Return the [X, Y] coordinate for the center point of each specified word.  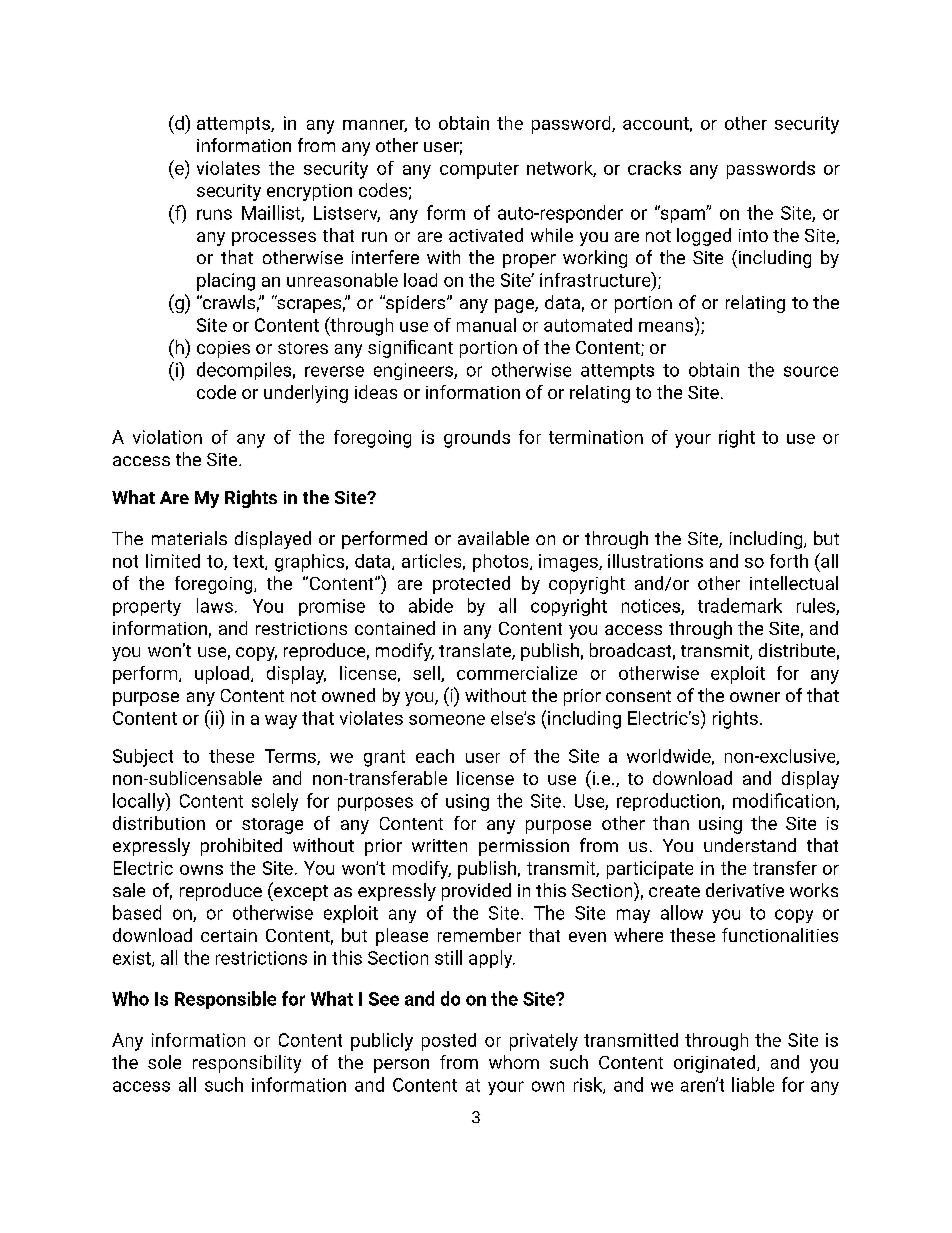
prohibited [241, 847]
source [811, 371]
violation [167, 437]
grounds [477, 439]
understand [750, 845]
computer [479, 170]
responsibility [247, 1064]
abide [431, 605]
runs [214, 214]
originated [716, 1064]
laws [215, 605]
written [439, 845]
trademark [740, 605]
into [753, 235]
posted [449, 1042]
